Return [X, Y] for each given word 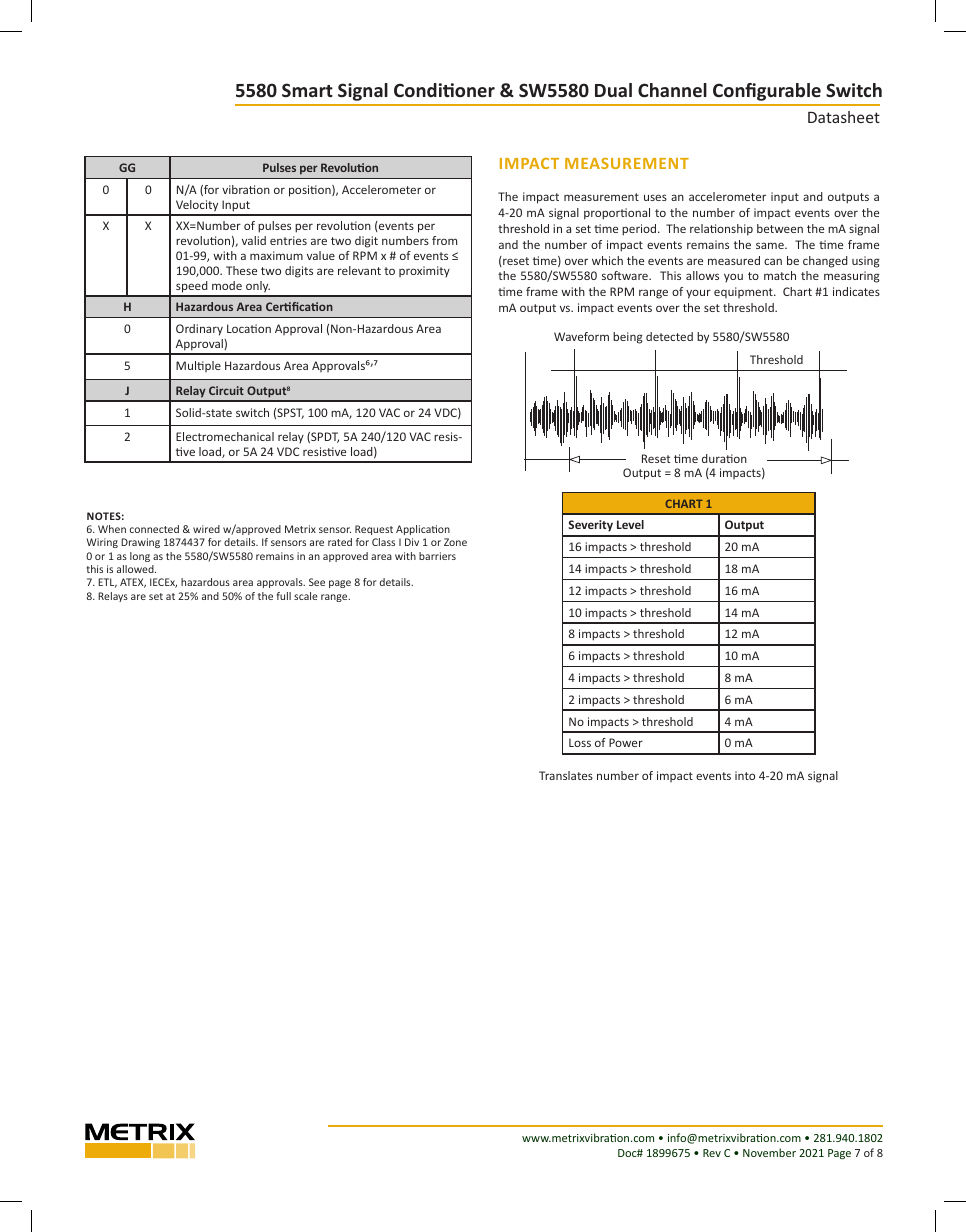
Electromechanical [225, 436]
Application [423, 530]
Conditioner [444, 90]
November [769, 1152]
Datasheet [844, 117]
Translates [566, 775]
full [283, 596]
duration [724, 458]
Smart [307, 90]
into [745, 775]
